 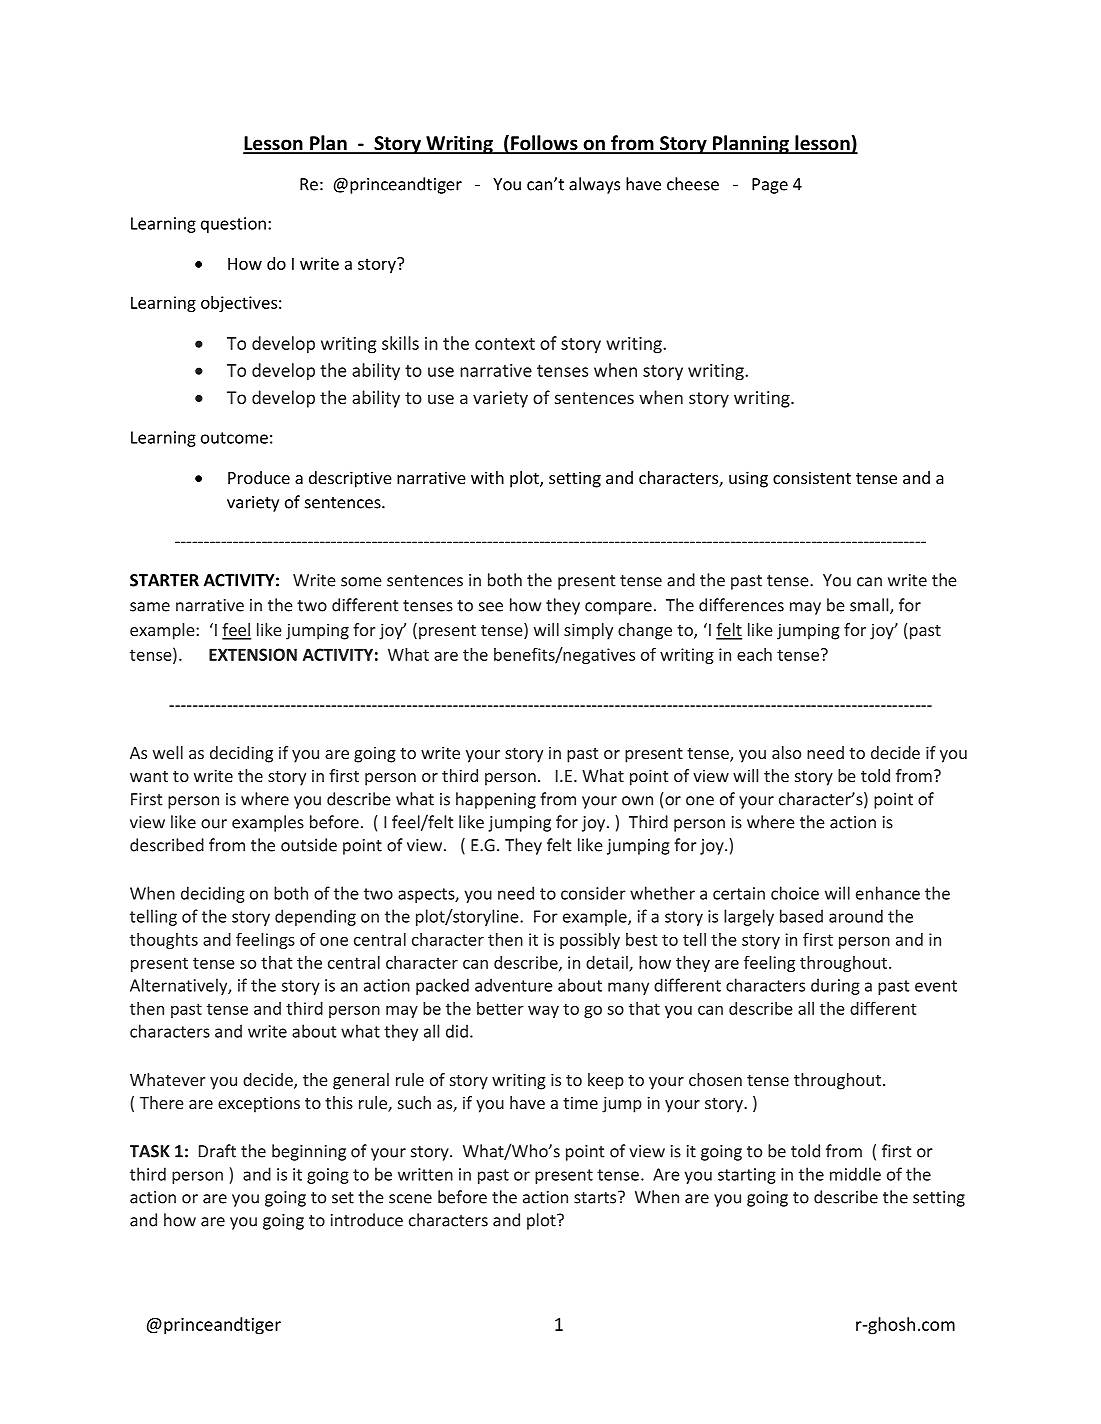 I want to click on Follows, so click(x=544, y=144).
